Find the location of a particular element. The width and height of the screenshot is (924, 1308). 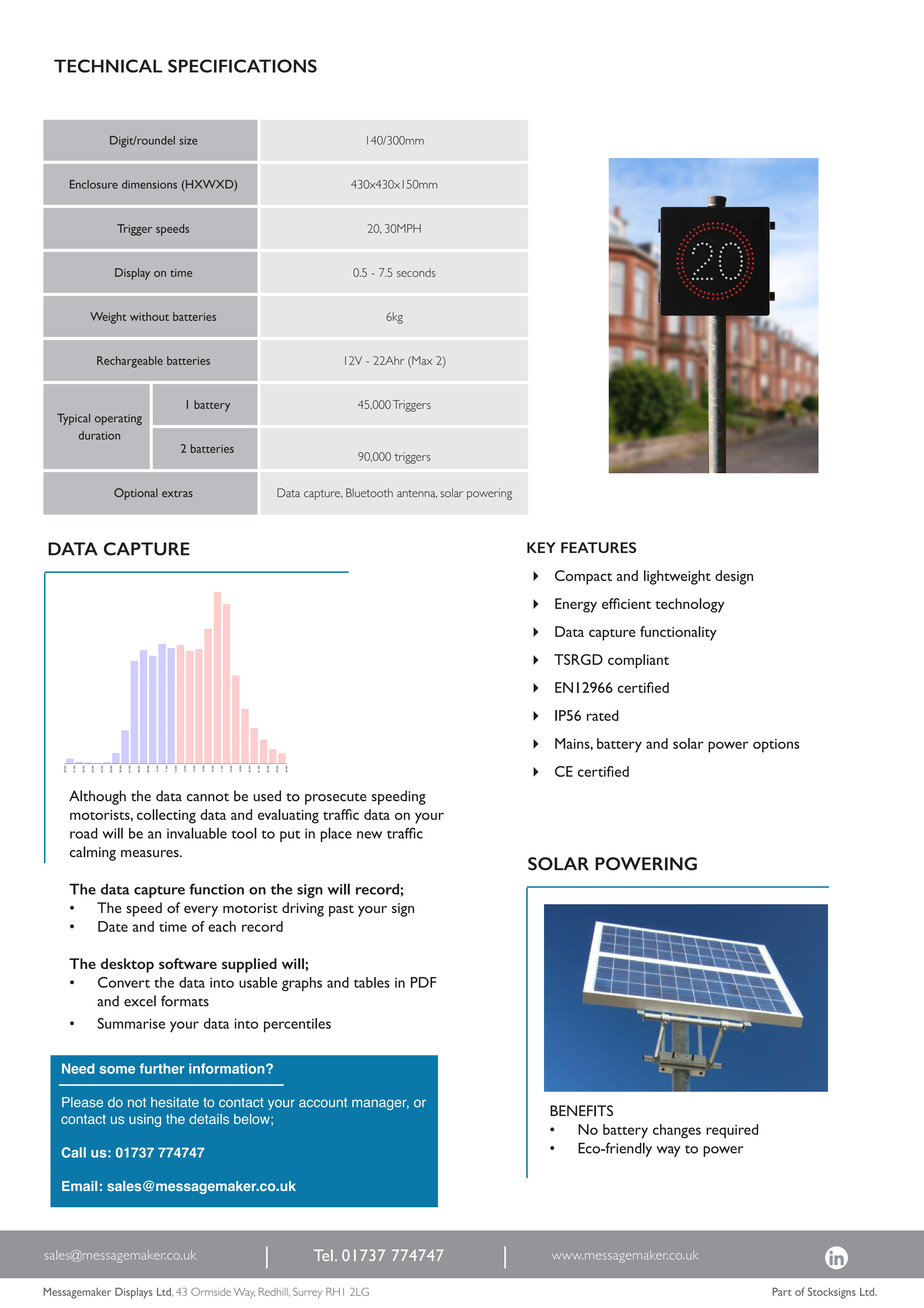

new is located at coordinates (369, 835).
